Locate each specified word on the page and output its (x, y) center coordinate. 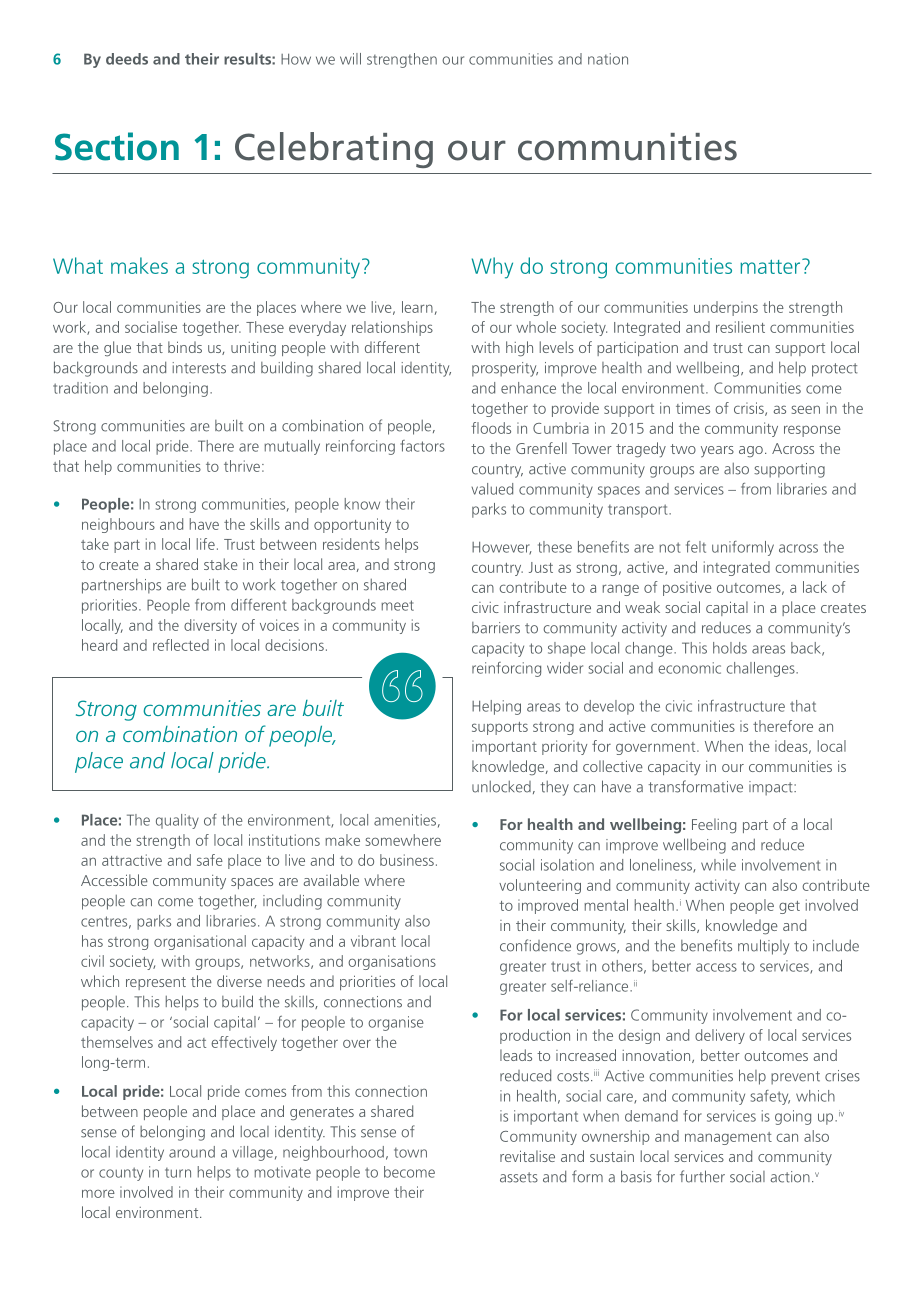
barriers (496, 628)
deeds (127, 59)
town (410, 1153)
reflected (181, 645)
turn (178, 1173)
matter (771, 266)
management (728, 1138)
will (350, 59)
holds (730, 648)
